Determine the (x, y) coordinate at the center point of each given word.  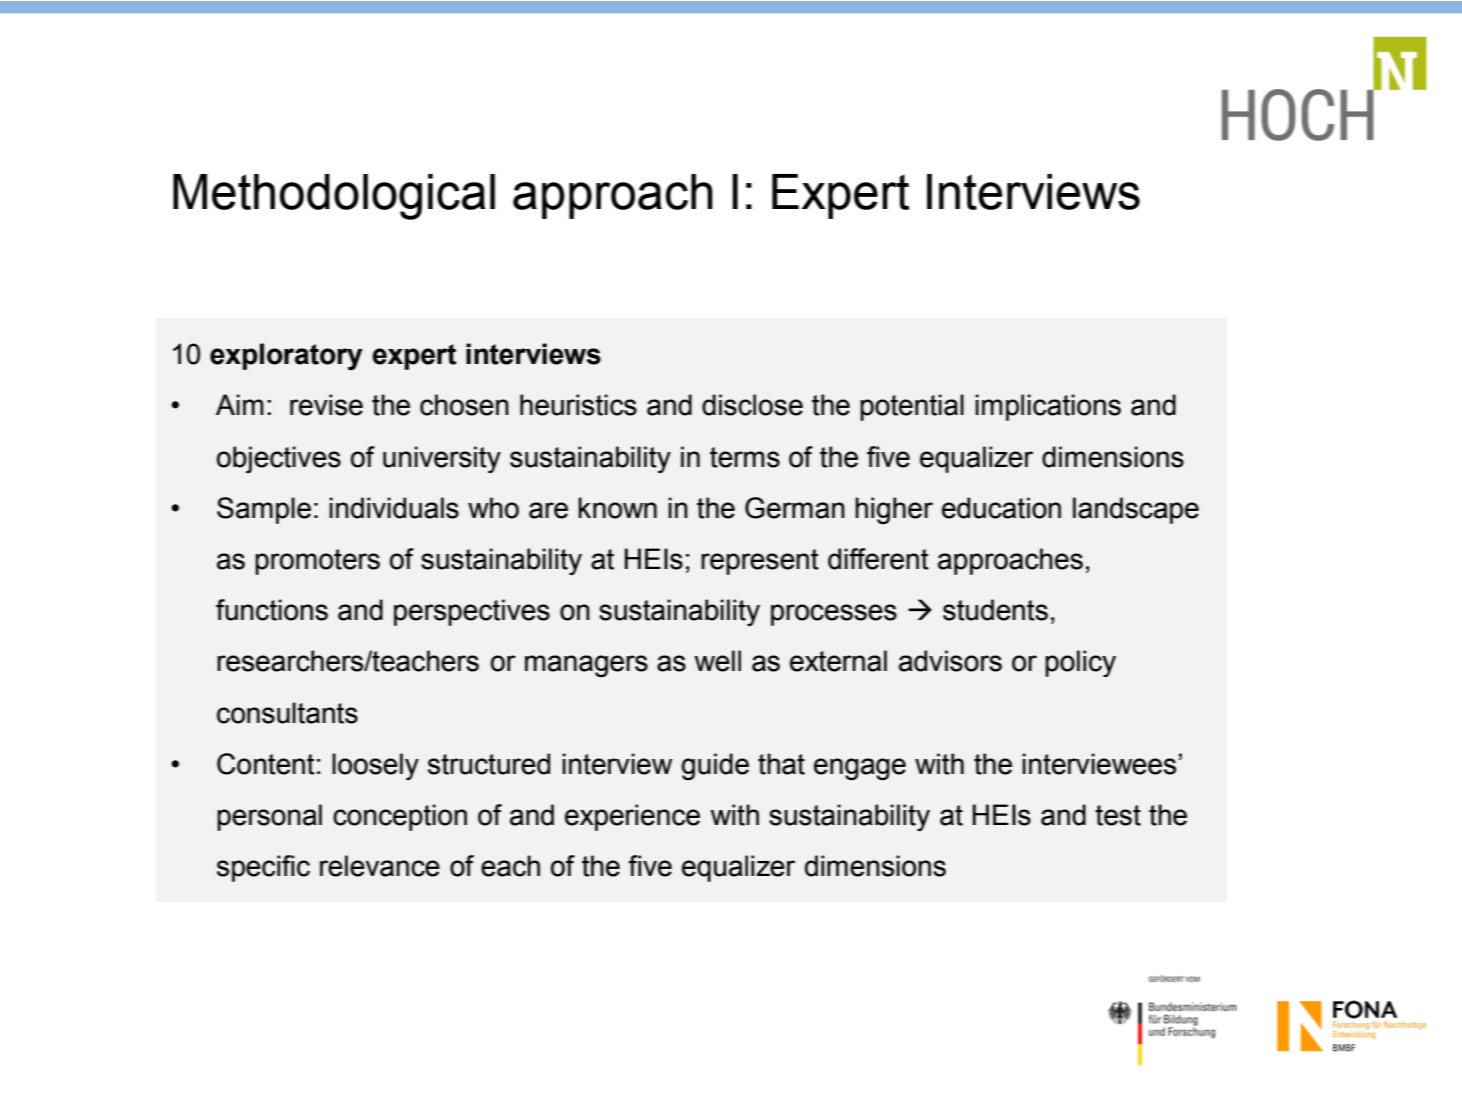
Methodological (334, 197)
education (1001, 508)
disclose (752, 405)
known (617, 508)
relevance (380, 866)
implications (1048, 407)
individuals (394, 508)
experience (632, 817)
